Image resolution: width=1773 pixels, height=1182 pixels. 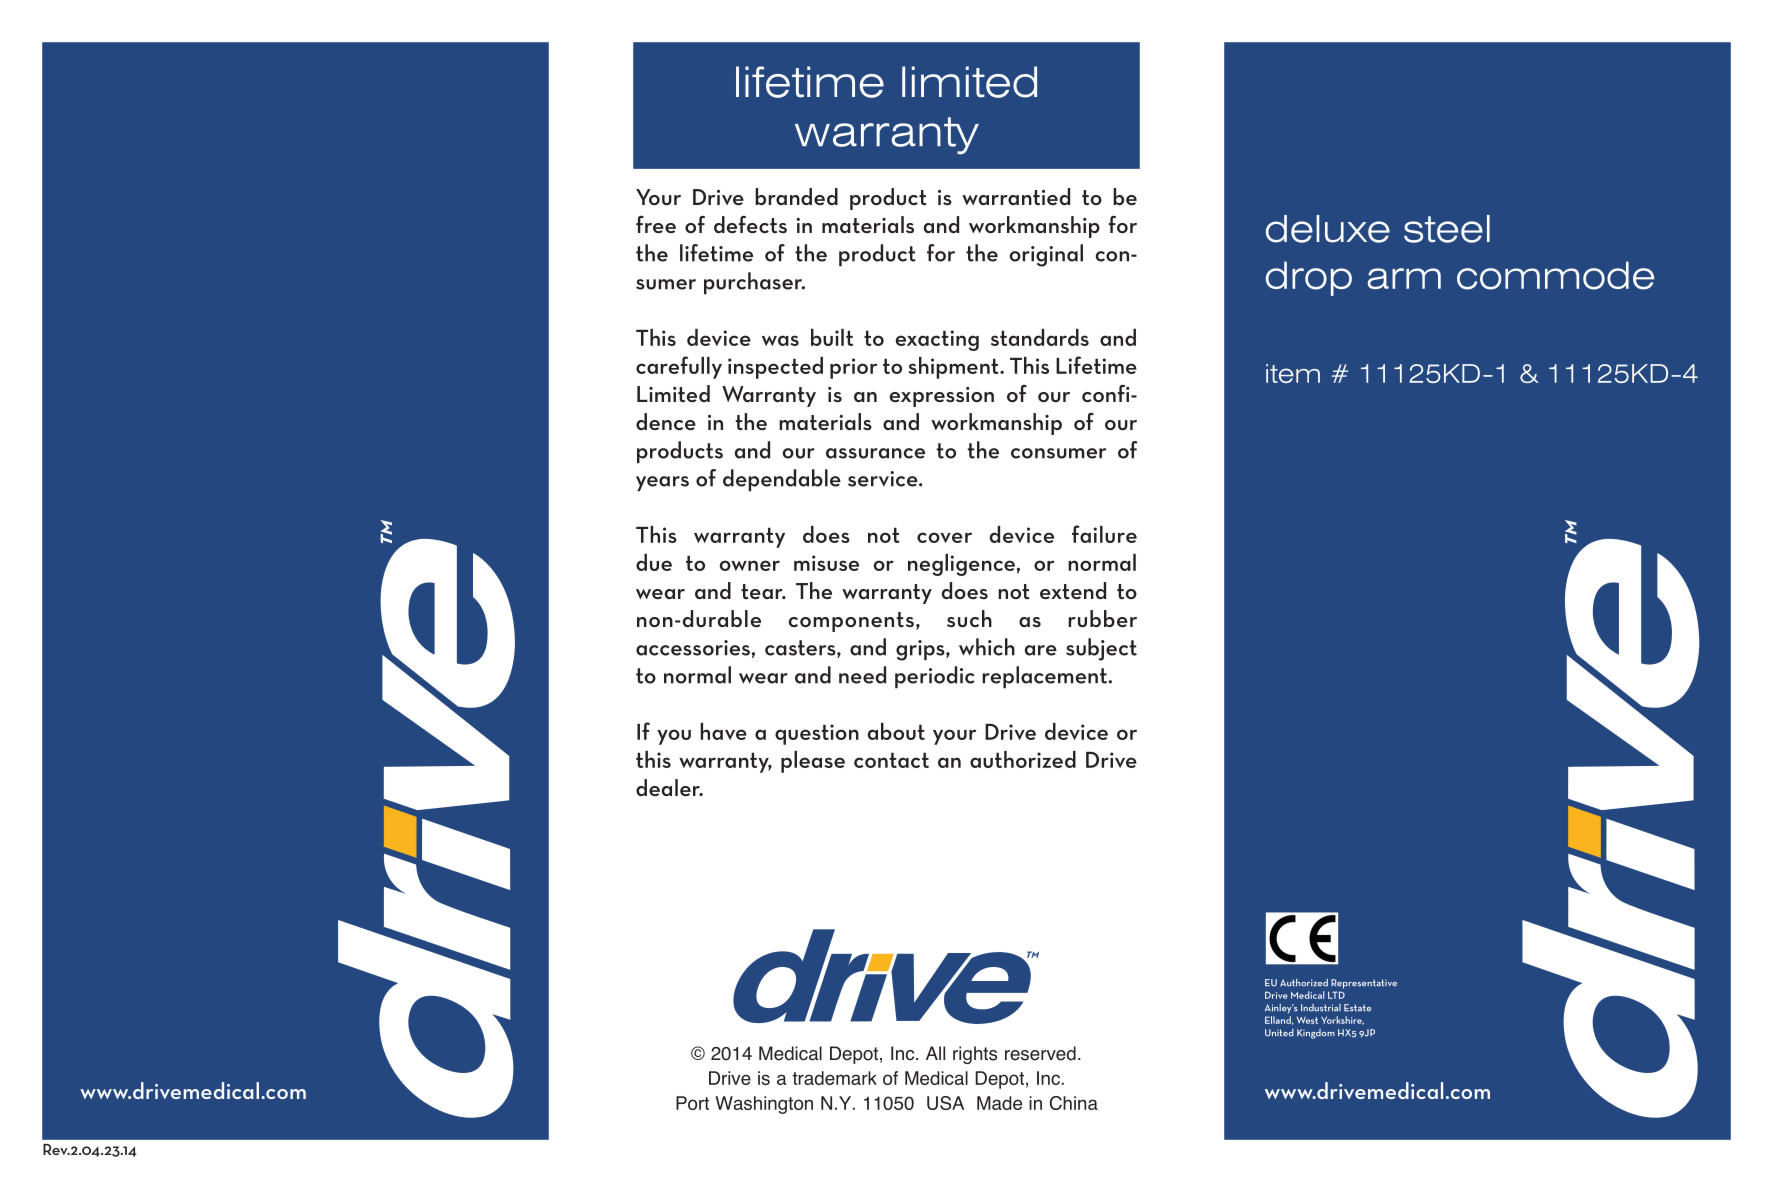 I want to click on Washington, so click(x=764, y=1105).
